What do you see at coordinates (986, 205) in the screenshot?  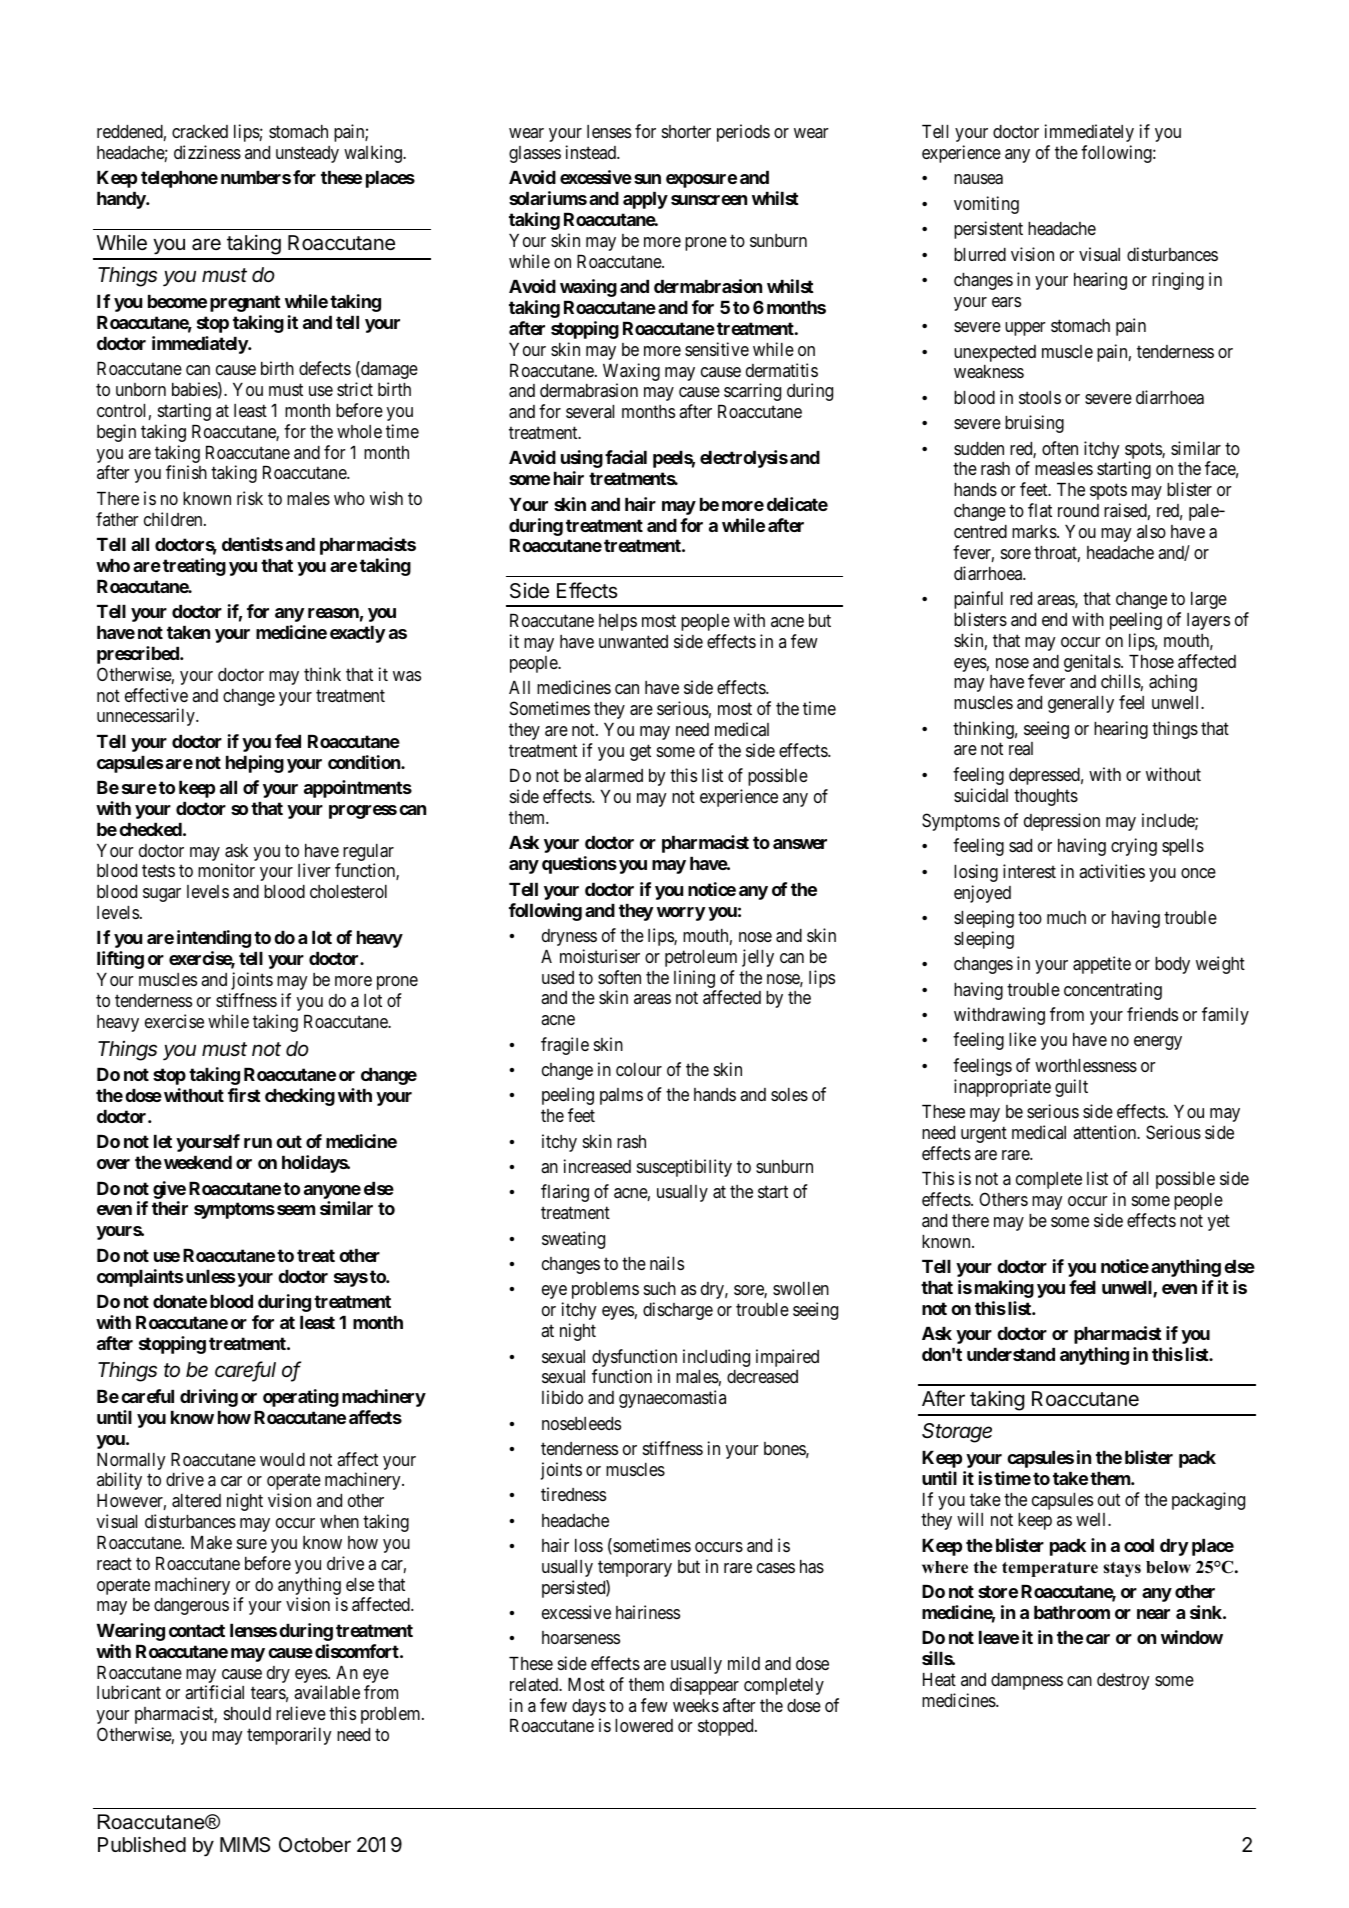 I see `vomiting` at bounding box center [986, 205].
